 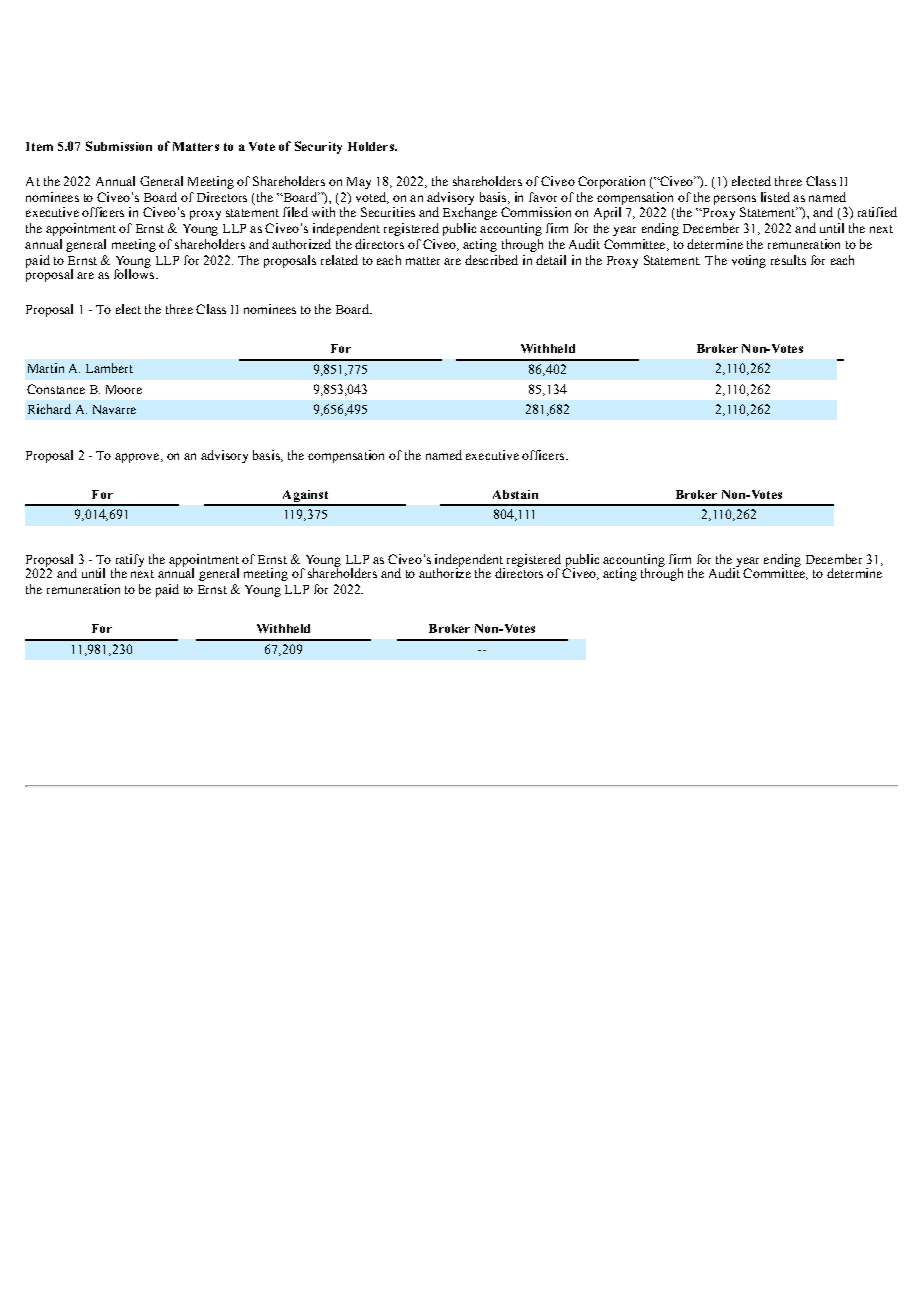 I want to click on ratify, so click(x=129, y=561).
